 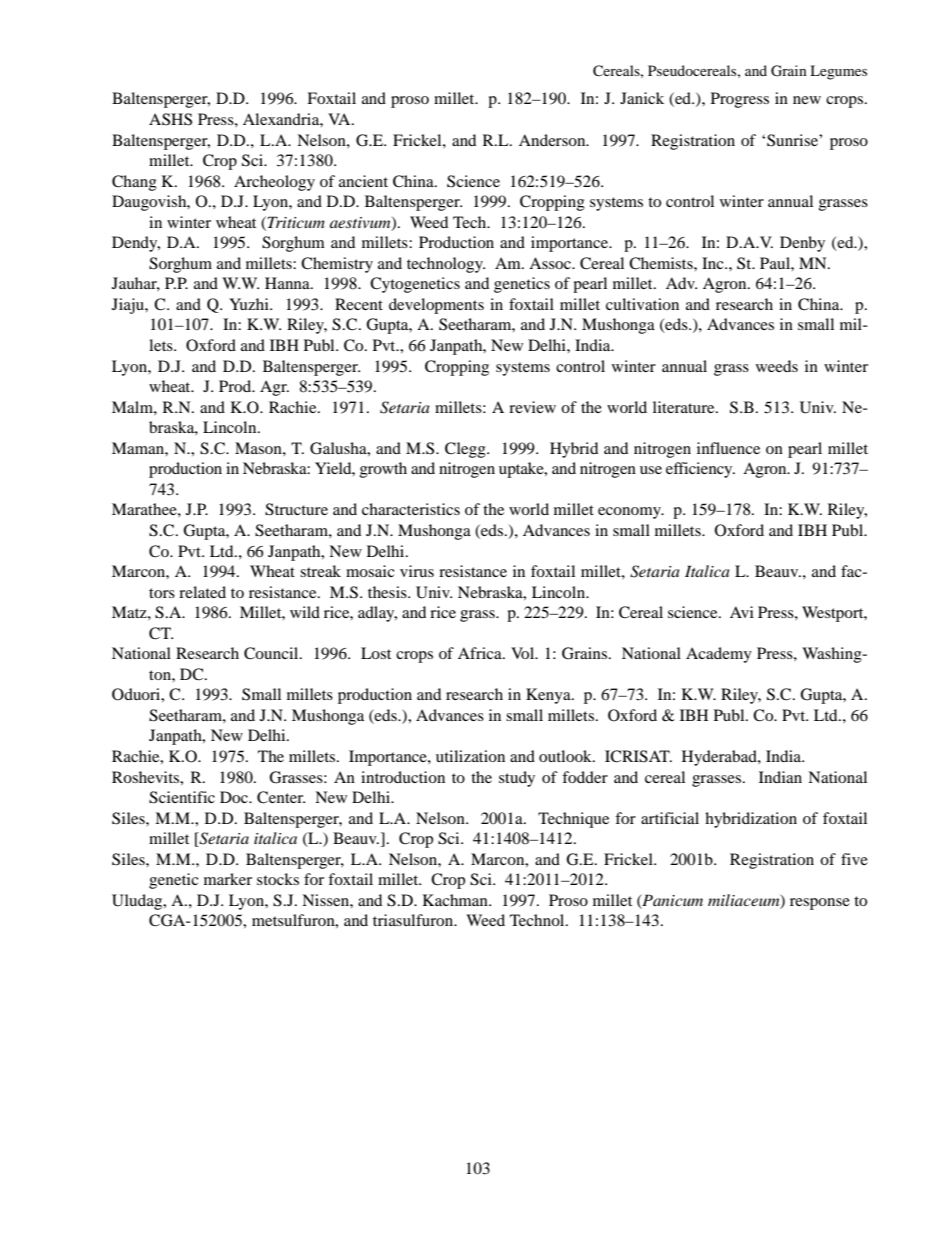 What do you see at coordinates (274, 183) in the image?
I see `Archeology` at bounding box center [274, 183].
